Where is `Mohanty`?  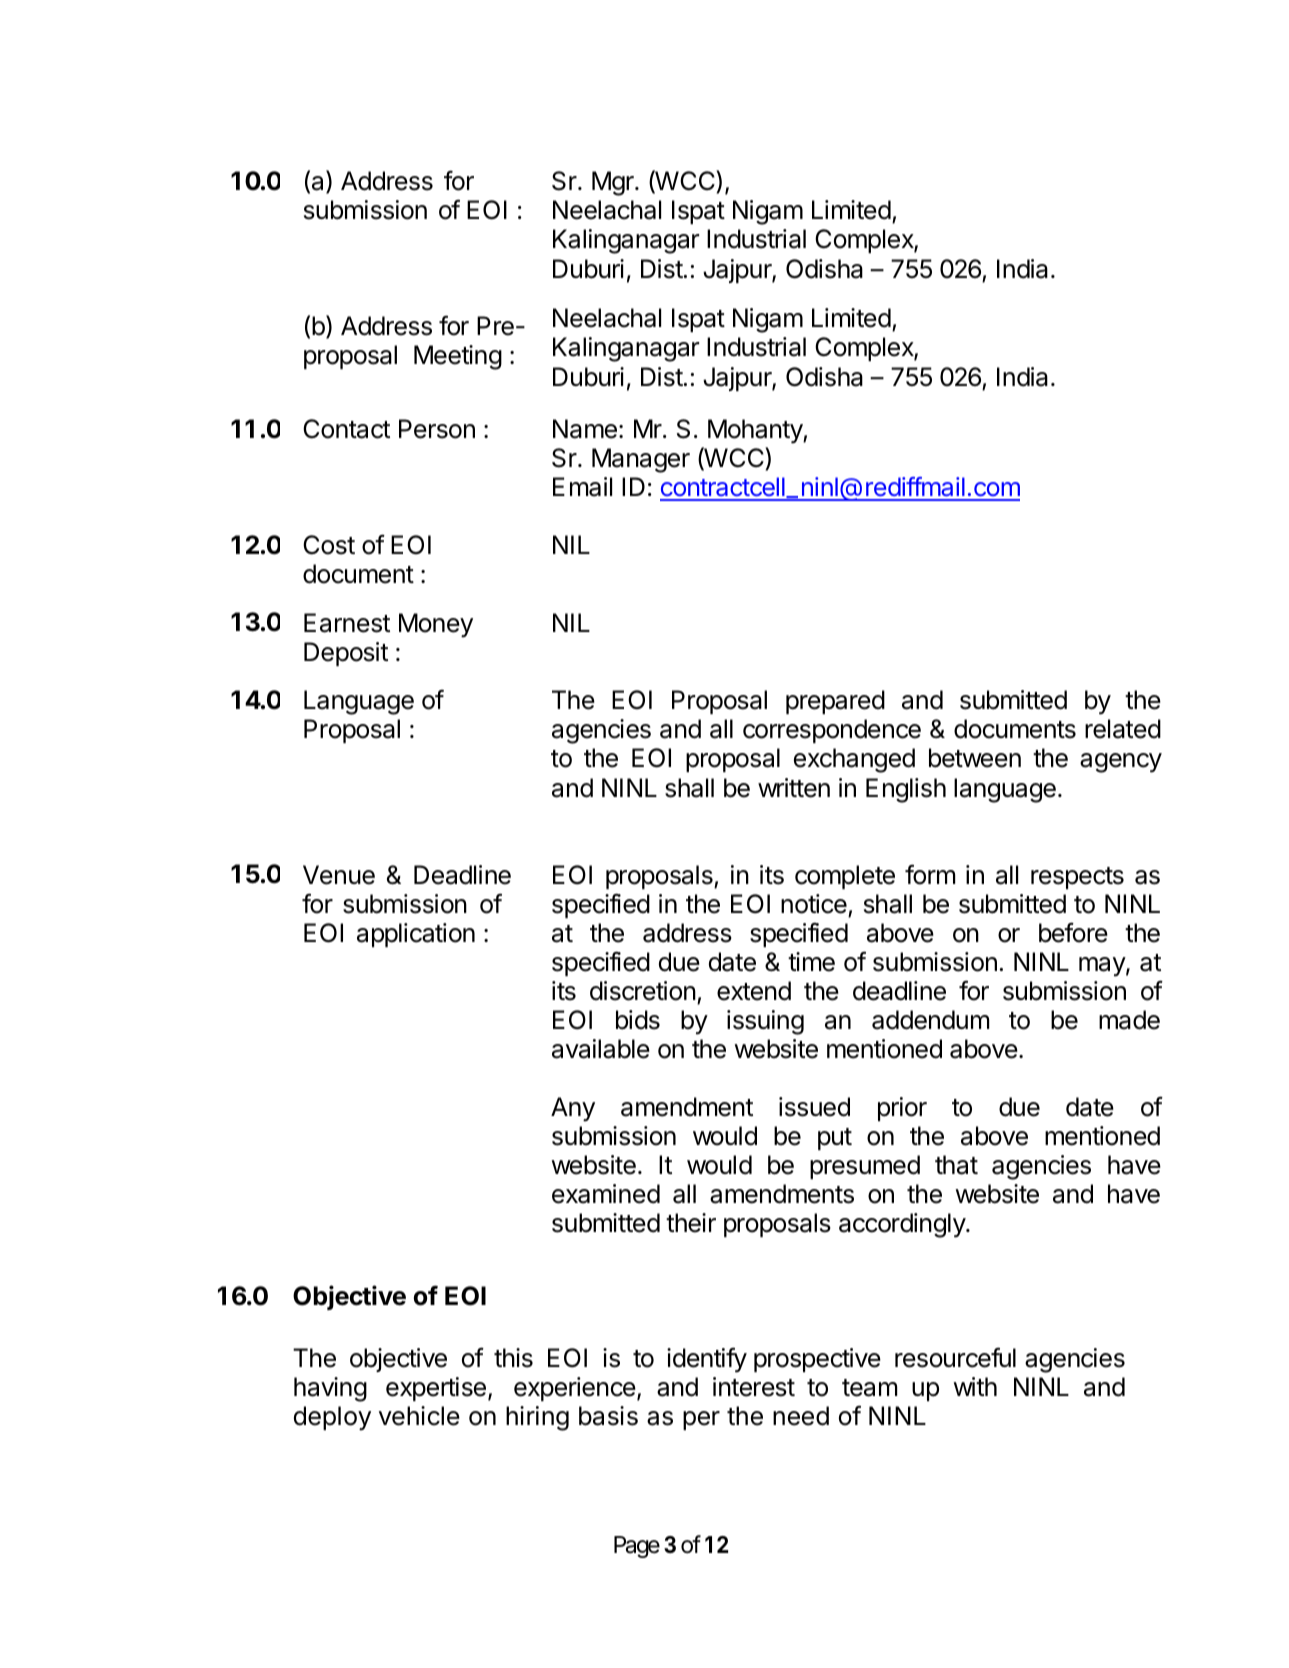 Mohanty is located at coordinates (756, 431).
